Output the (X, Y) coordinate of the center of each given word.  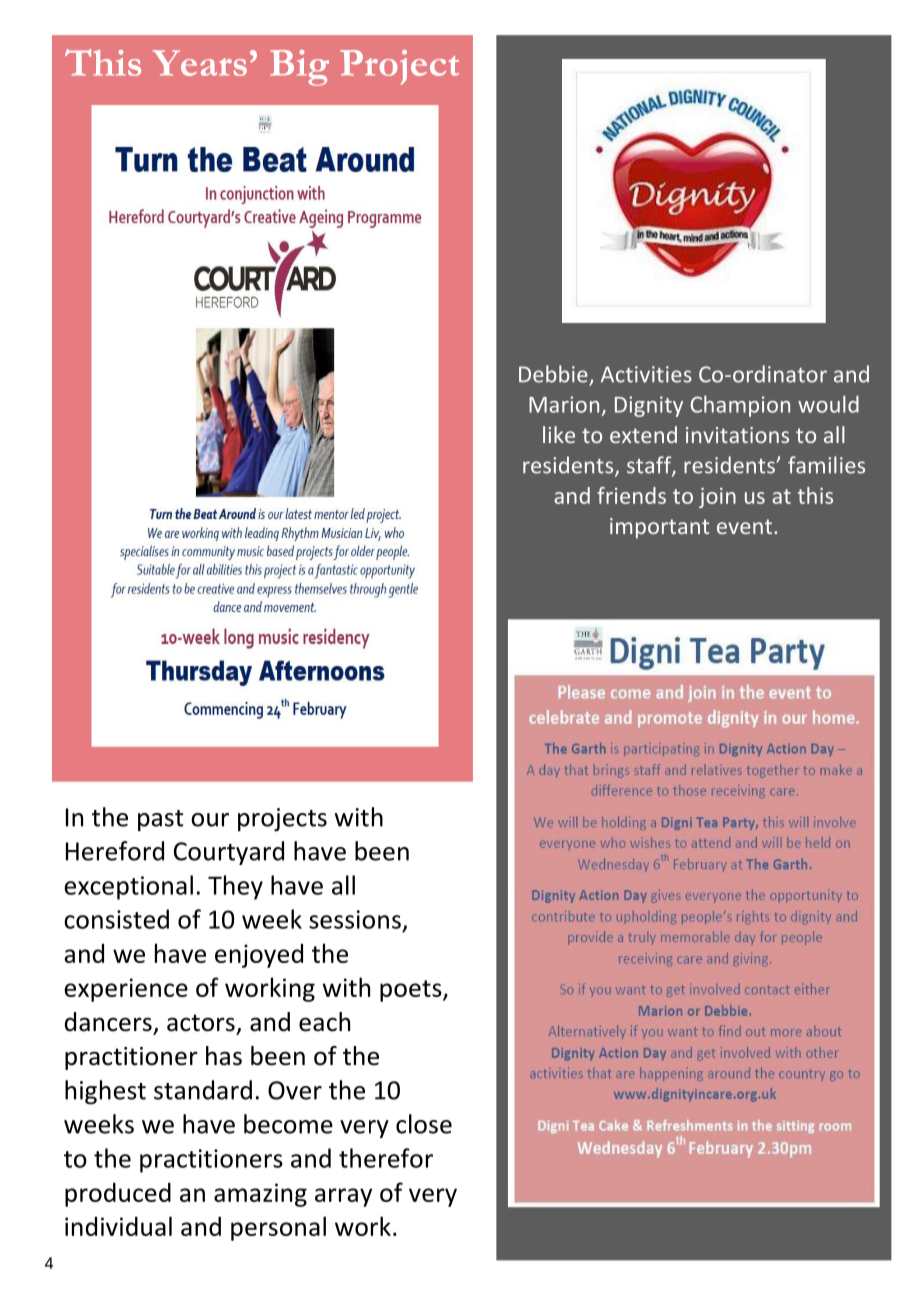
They (235, 887)
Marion (564, 404)
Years (199, 63)
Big (299, 68)
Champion (740, 406)
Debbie (553, 374)
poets (412, 991)
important (659, 528)
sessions (355, 919)
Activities (646, 374)
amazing (260, 1195)
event (746, 526)
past (160, 821)
